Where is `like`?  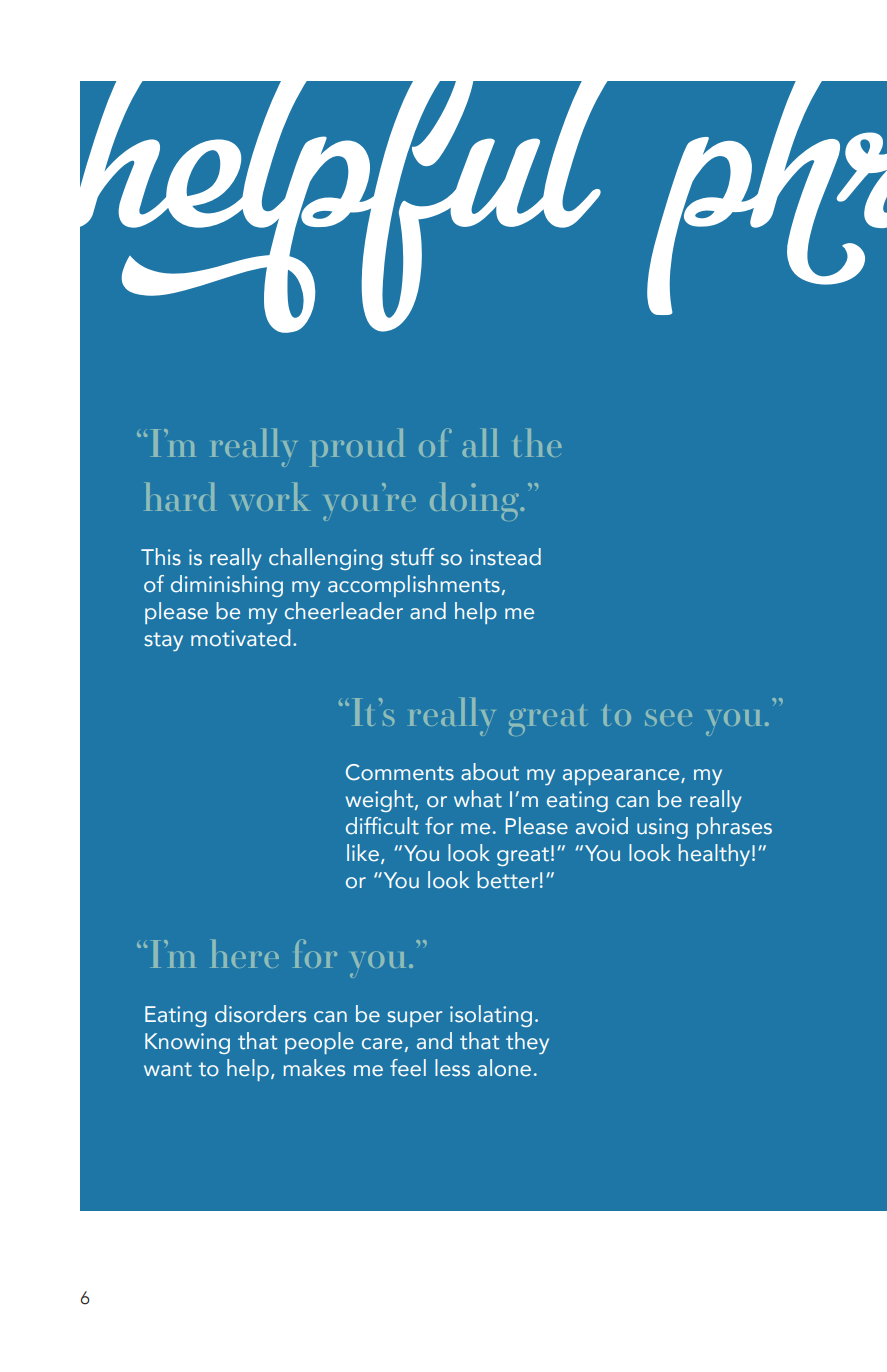 like is located at coordinates (363, 853).
